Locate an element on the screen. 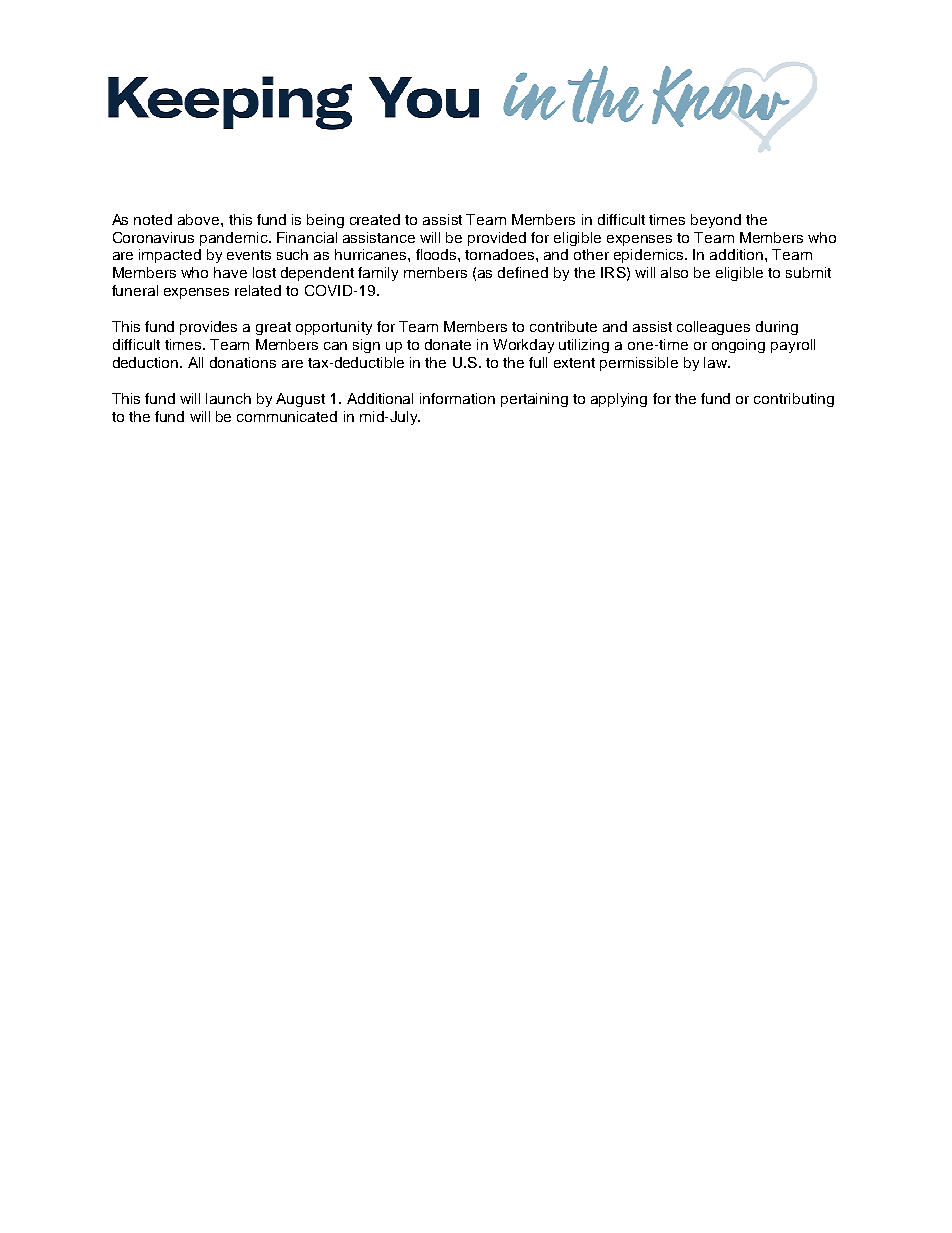  colleagues is located at coordinates (713, 328).
